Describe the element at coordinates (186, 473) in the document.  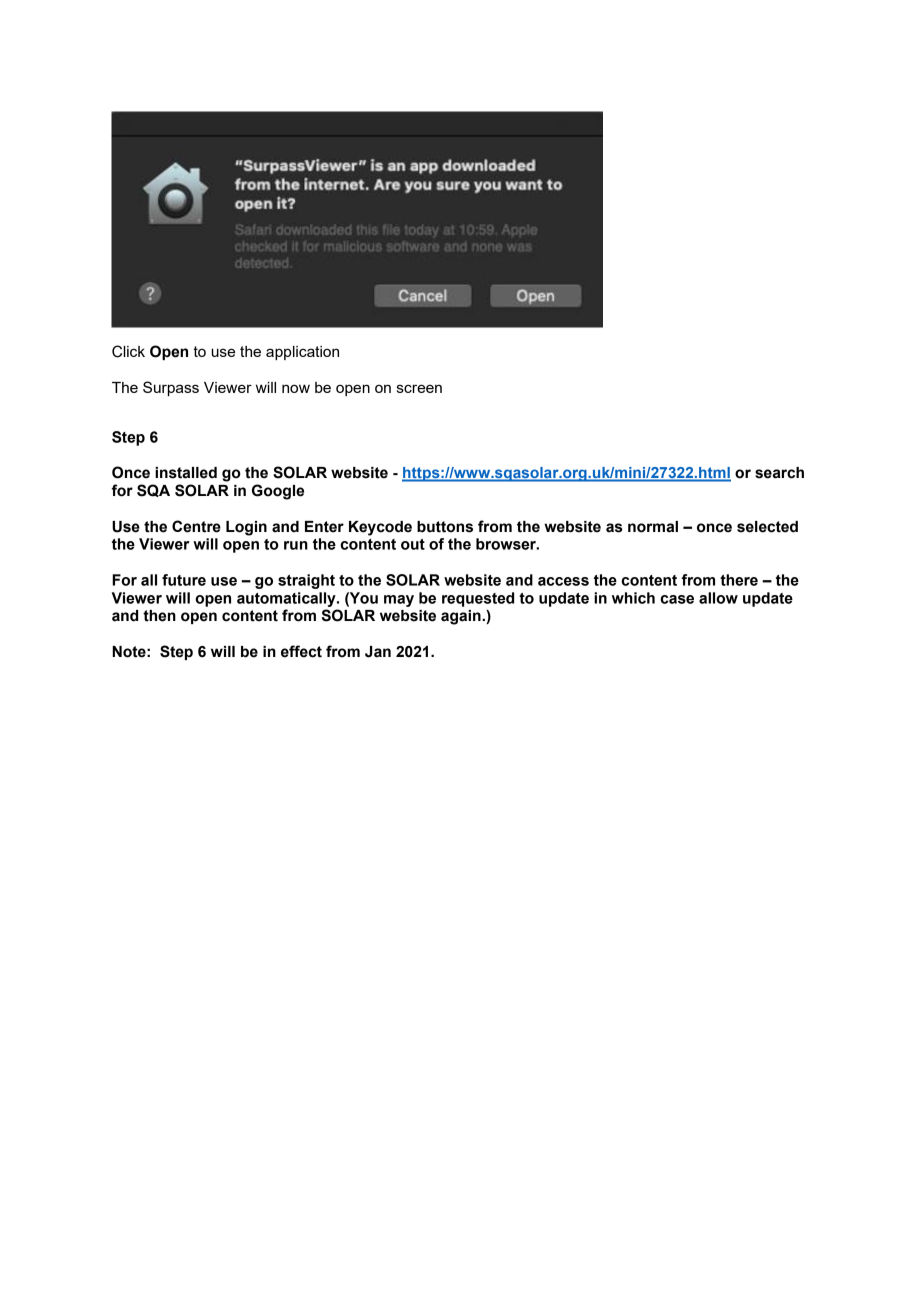
I see `installed` at that location.
